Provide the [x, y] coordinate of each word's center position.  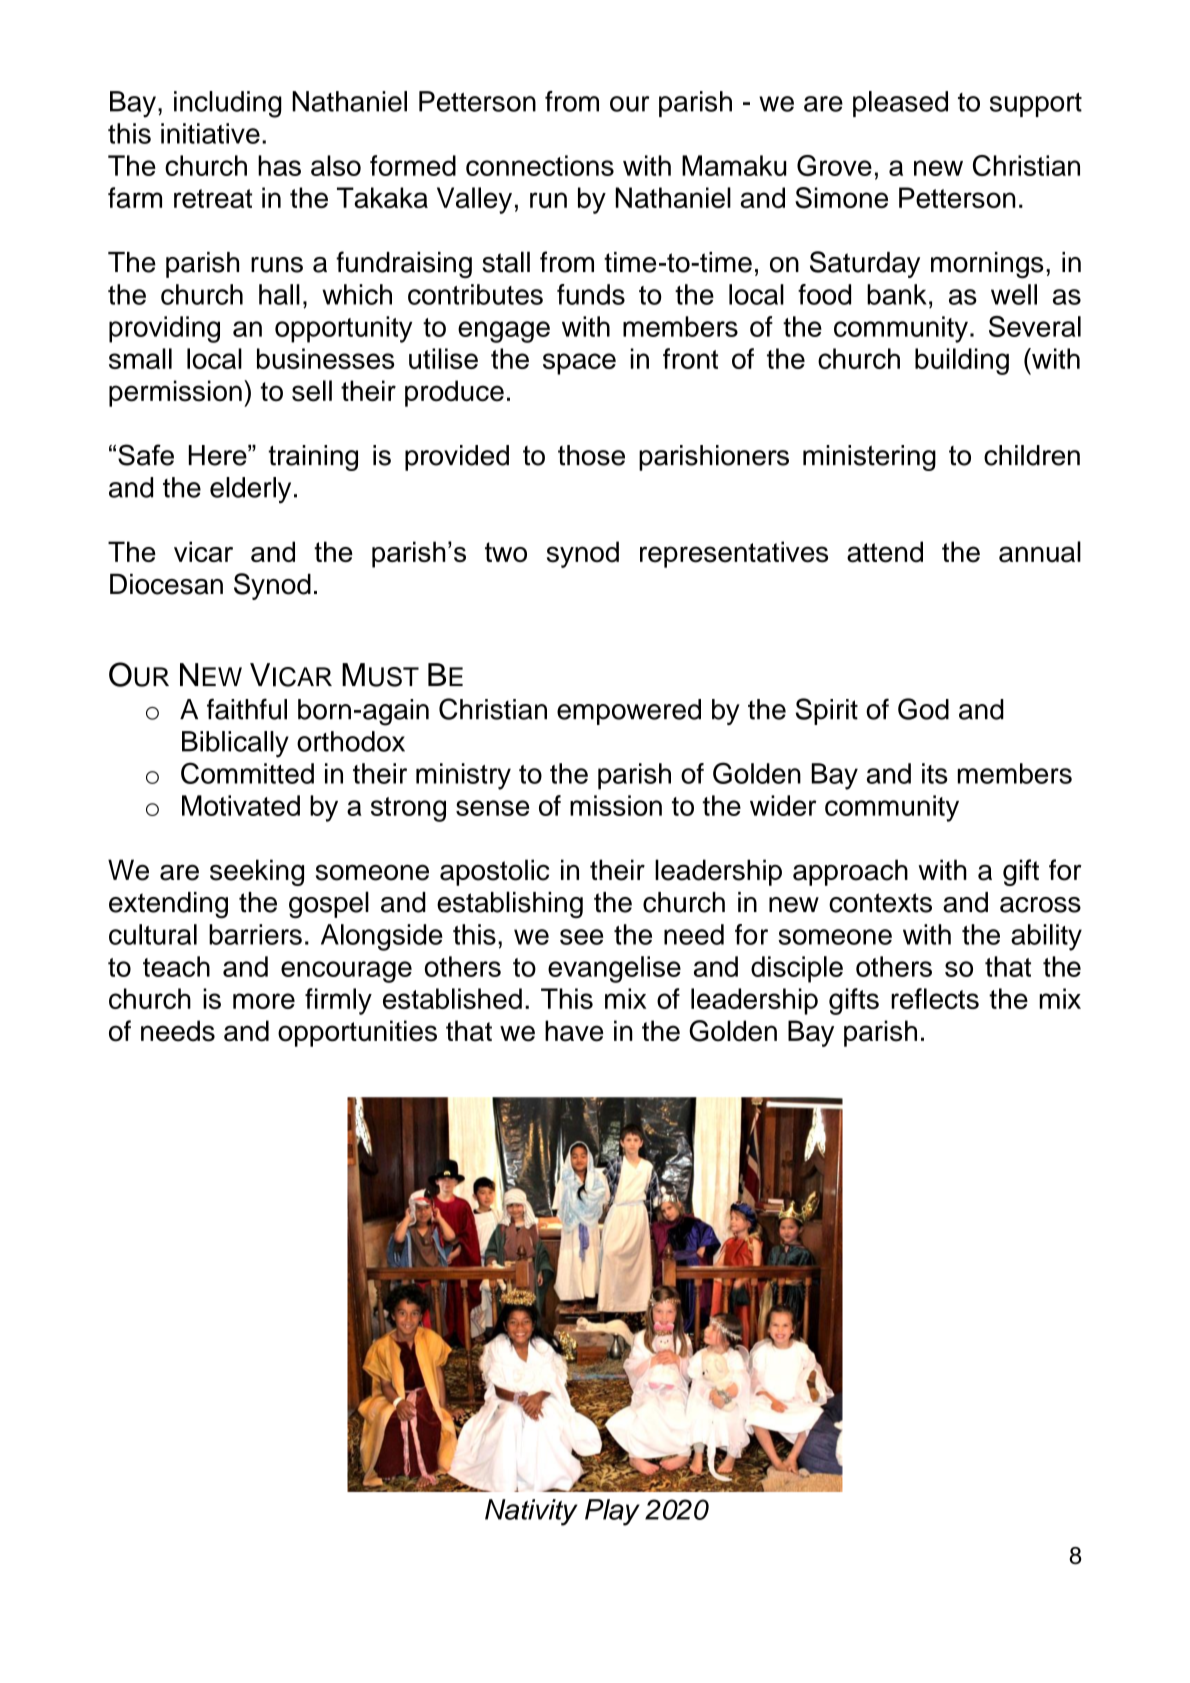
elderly [250, 490]
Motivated [241, 805]
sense [492, 808]
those [591, 455]
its [935, 773]
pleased [900, 104]
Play [612, 1512]
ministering [869, 458]
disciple [797, 969]
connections [540, 165]
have [574, 1031]
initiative [210, 133]
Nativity [531, 1512]
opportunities [357, 1033]
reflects [935, 998]
